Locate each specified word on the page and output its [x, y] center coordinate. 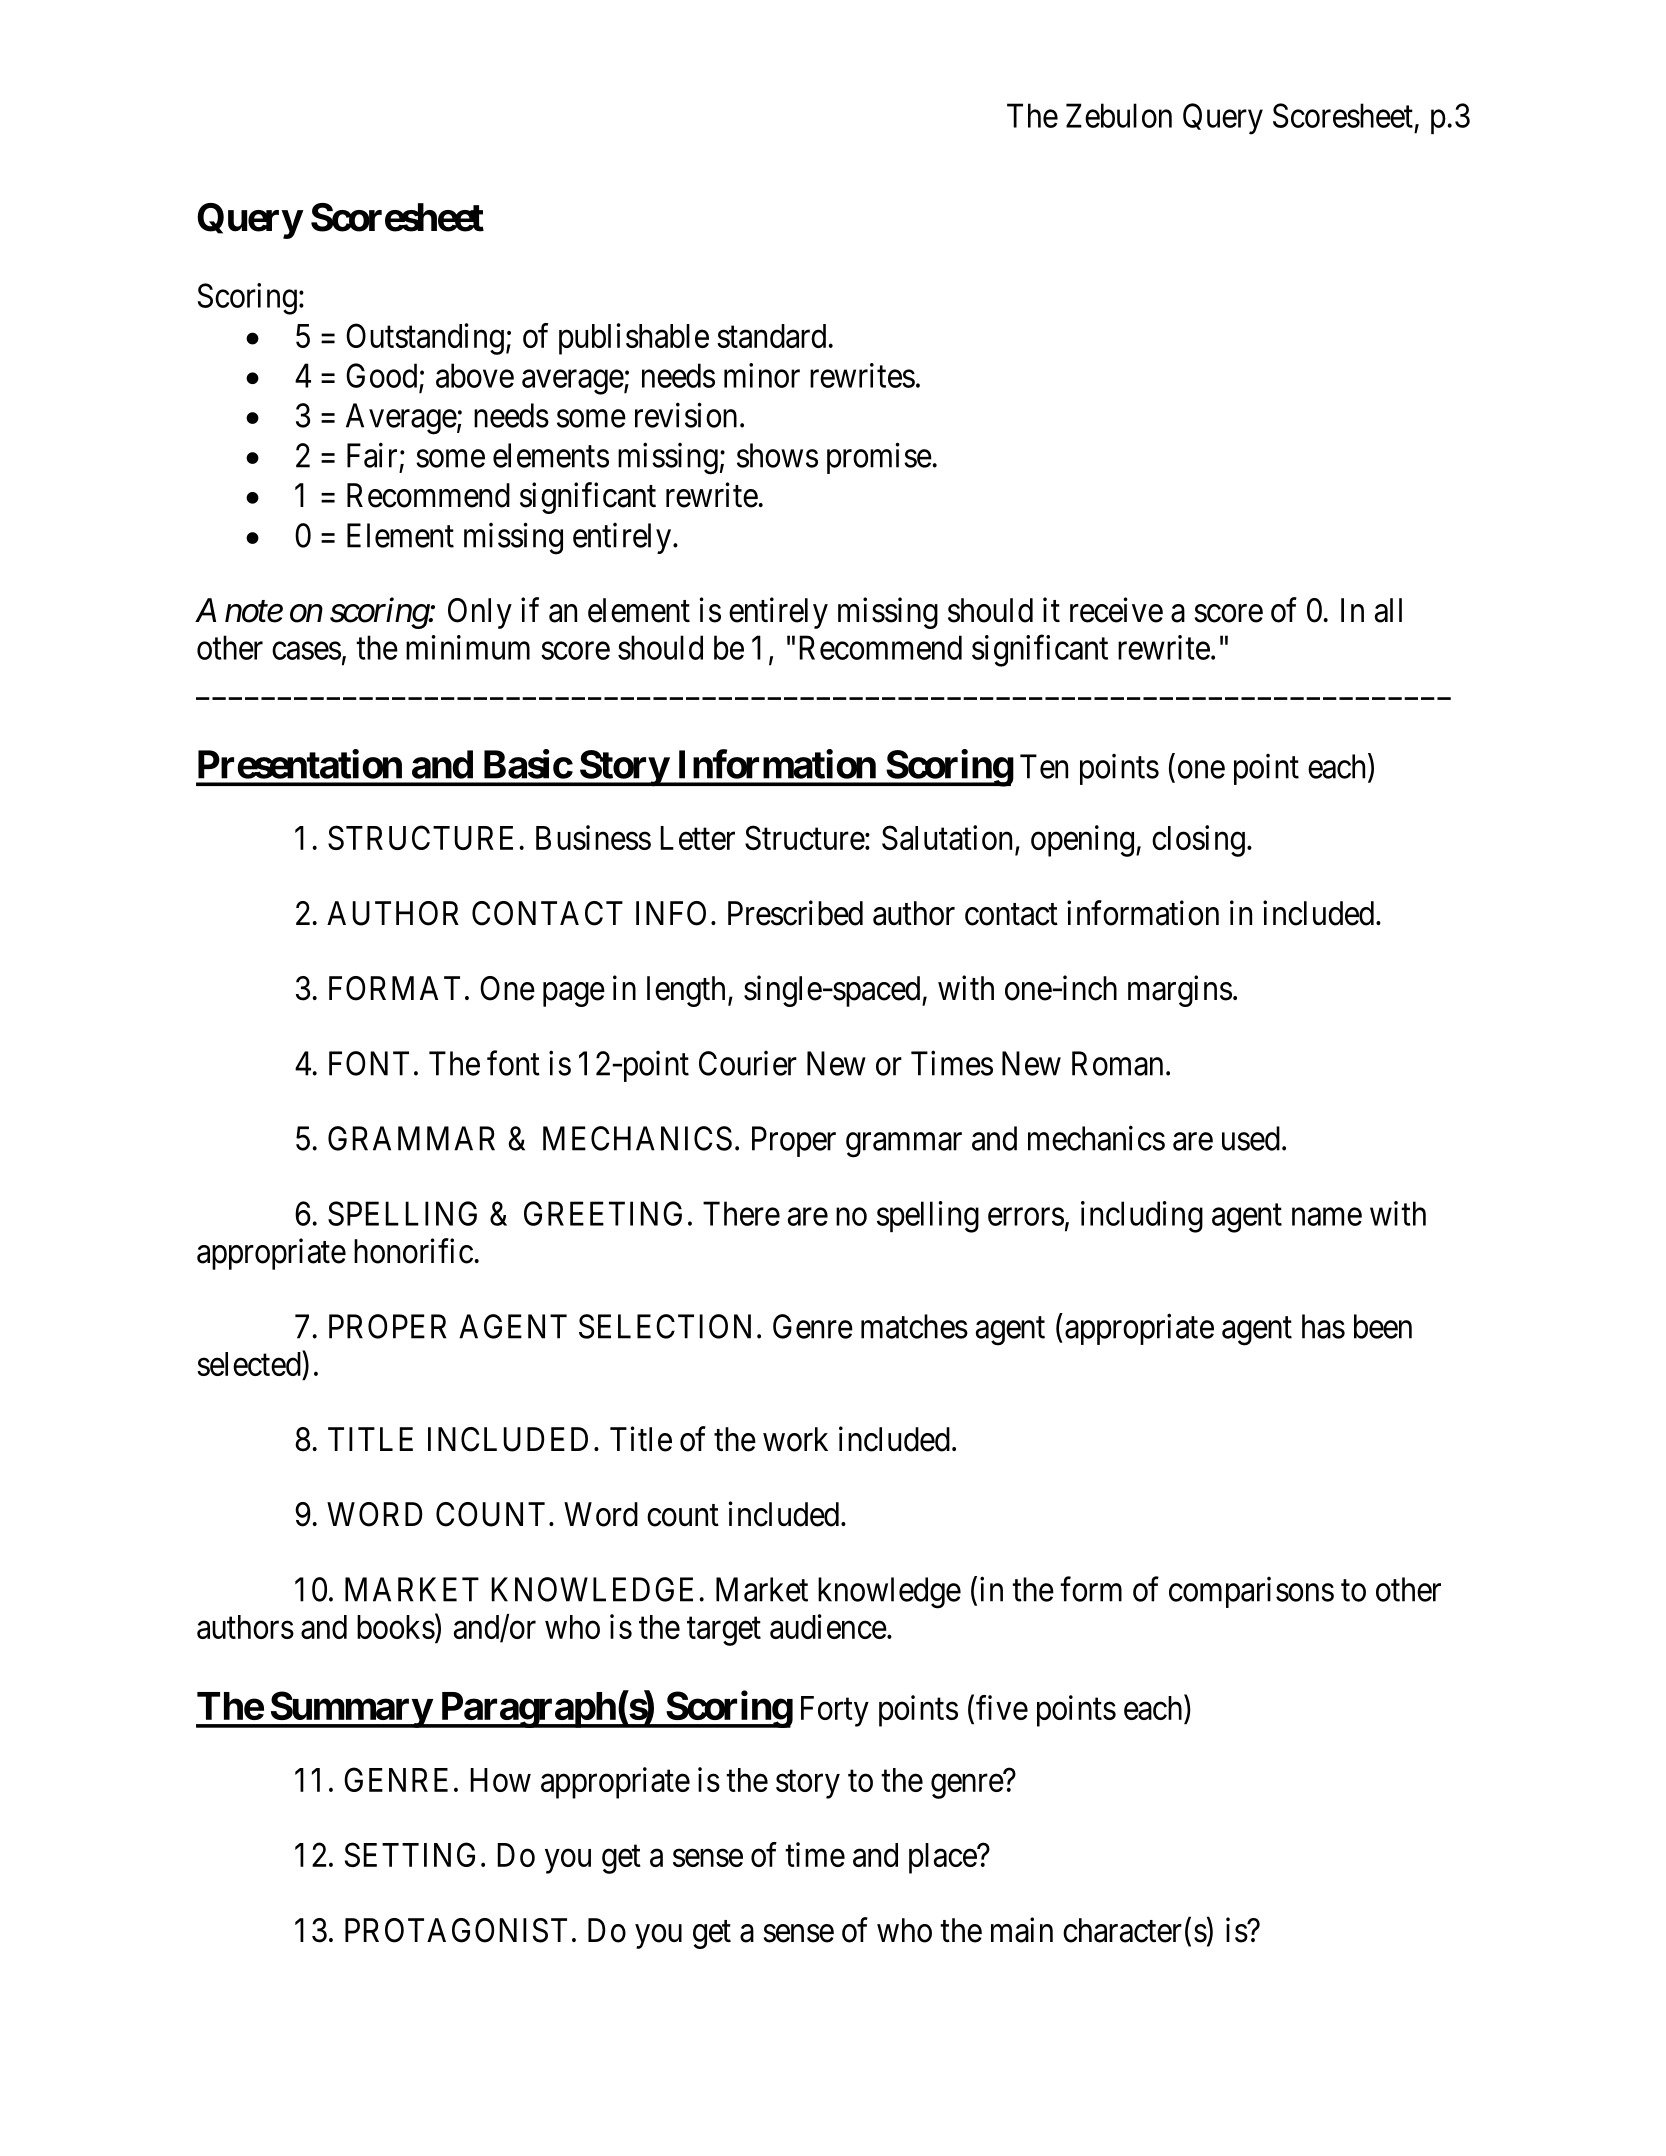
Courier [748, 1063]
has [1323, 1326]
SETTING [410, 1854]
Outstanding [425, 339]
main [1022, 1930]
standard [771, 336]
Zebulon [1119, 115]
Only [480, 613]
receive [1116, 610]
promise [879, 458]
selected [250, 1363]
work [795, 1439]
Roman [1117, 1063]
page [574, 995]
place [943, 1858]
